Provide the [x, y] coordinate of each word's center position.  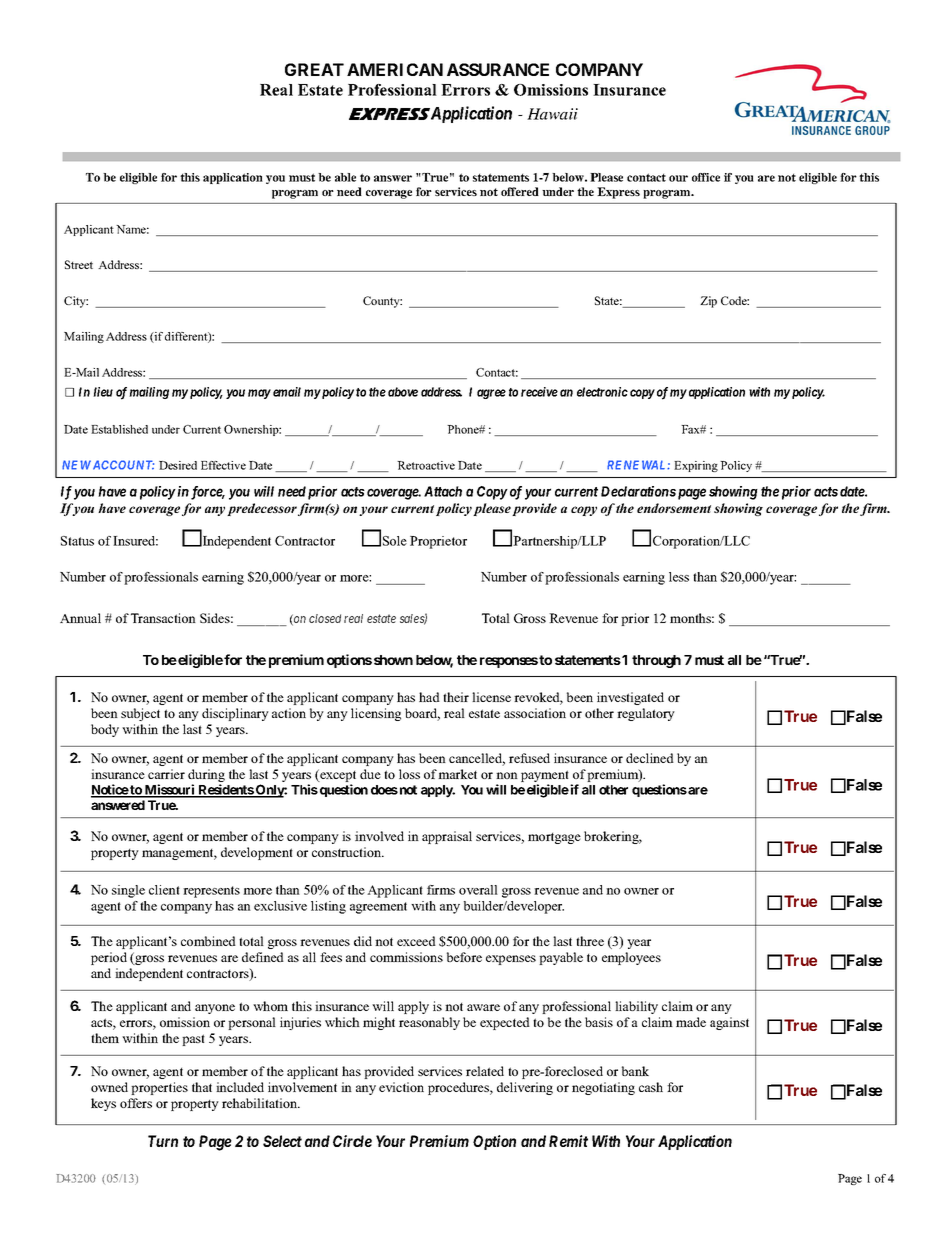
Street [79, 264]
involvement [302, 1087]
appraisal [447, 837]
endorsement [674, 508]
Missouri [170, 790]
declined [650, 758]
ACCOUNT [123, 465]
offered [520, 191]
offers [136, 1103]
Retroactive [426, 465]
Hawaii [552, 114]
